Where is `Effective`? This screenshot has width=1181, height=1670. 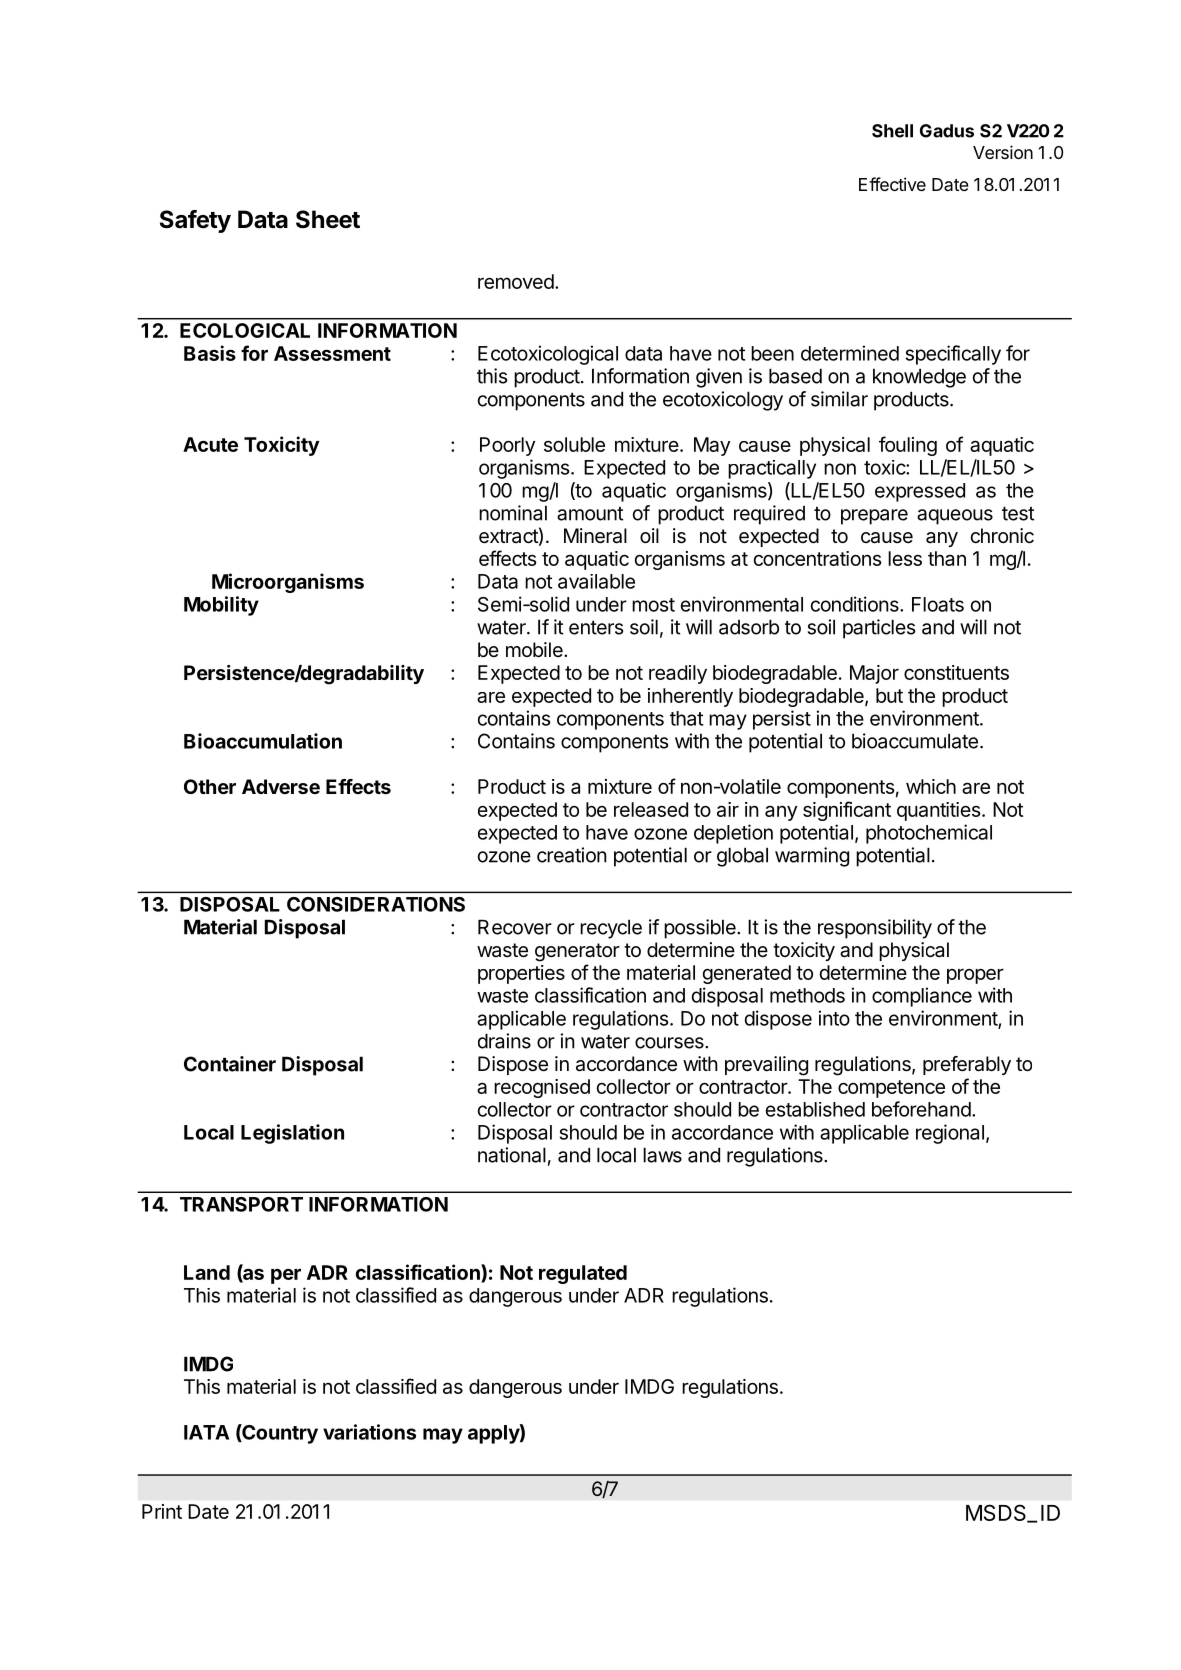
Effective is located at coordinates (892, 184).
